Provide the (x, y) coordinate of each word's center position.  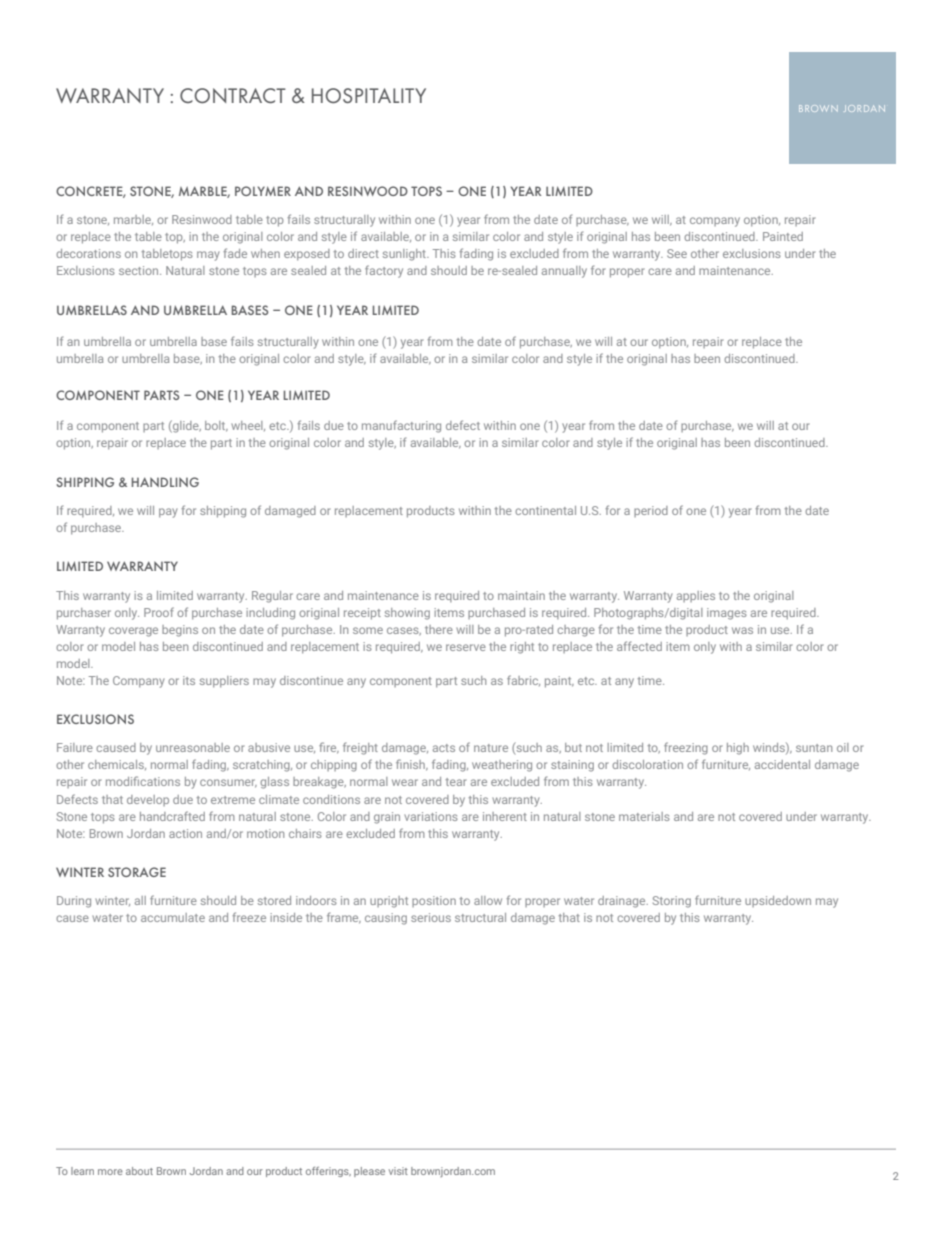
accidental (782, 764)
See (677, 253)
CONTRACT (233, 95)
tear (456, 782)
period (651, 511)
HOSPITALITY (369, 95)
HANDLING (165, 482)
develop (148, 800)
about (139, 1171)
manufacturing (401, 426)
